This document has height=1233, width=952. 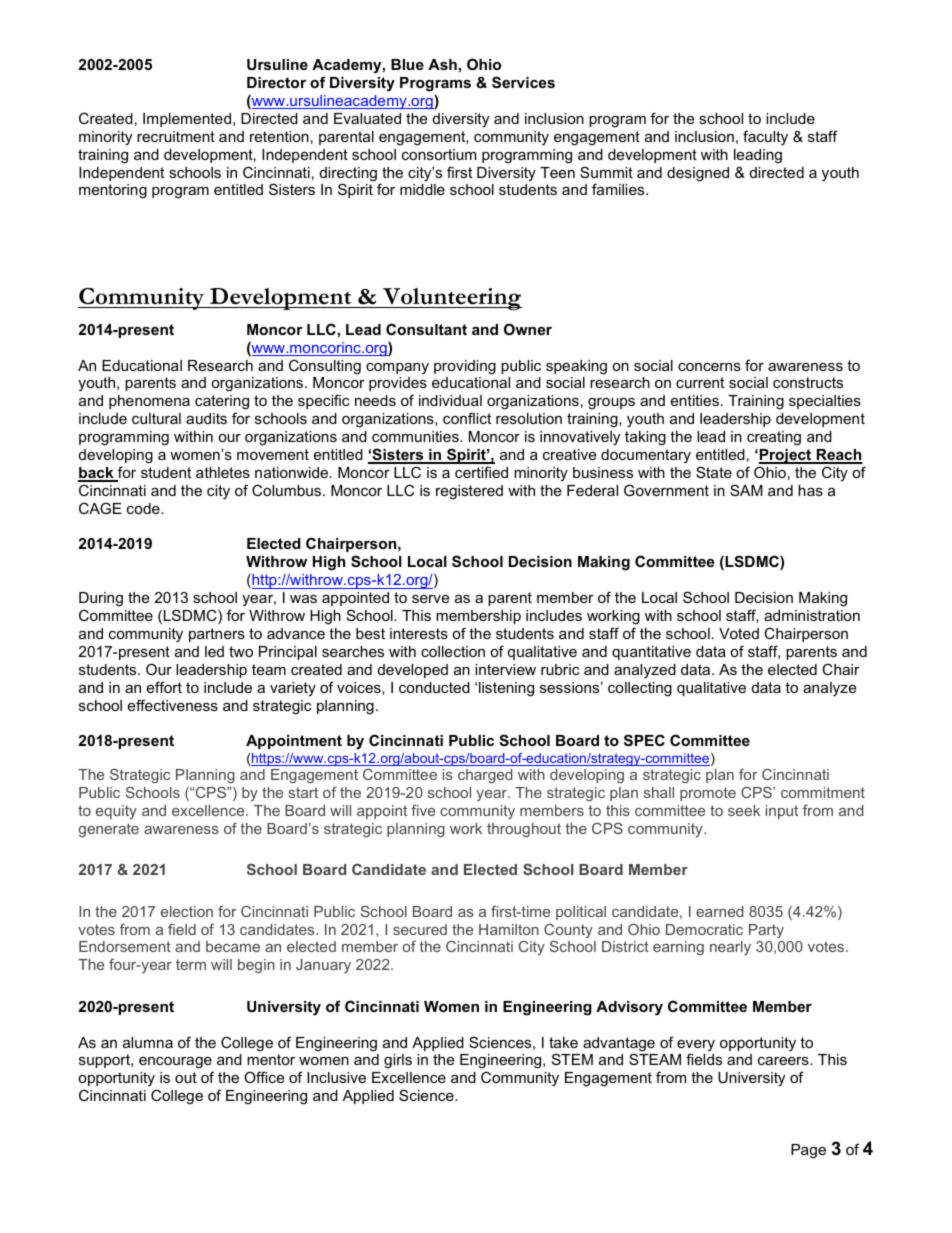 What do you see at coordinates (744, 810) in the document?
I see `seek` at bounding box center [744, 810].
